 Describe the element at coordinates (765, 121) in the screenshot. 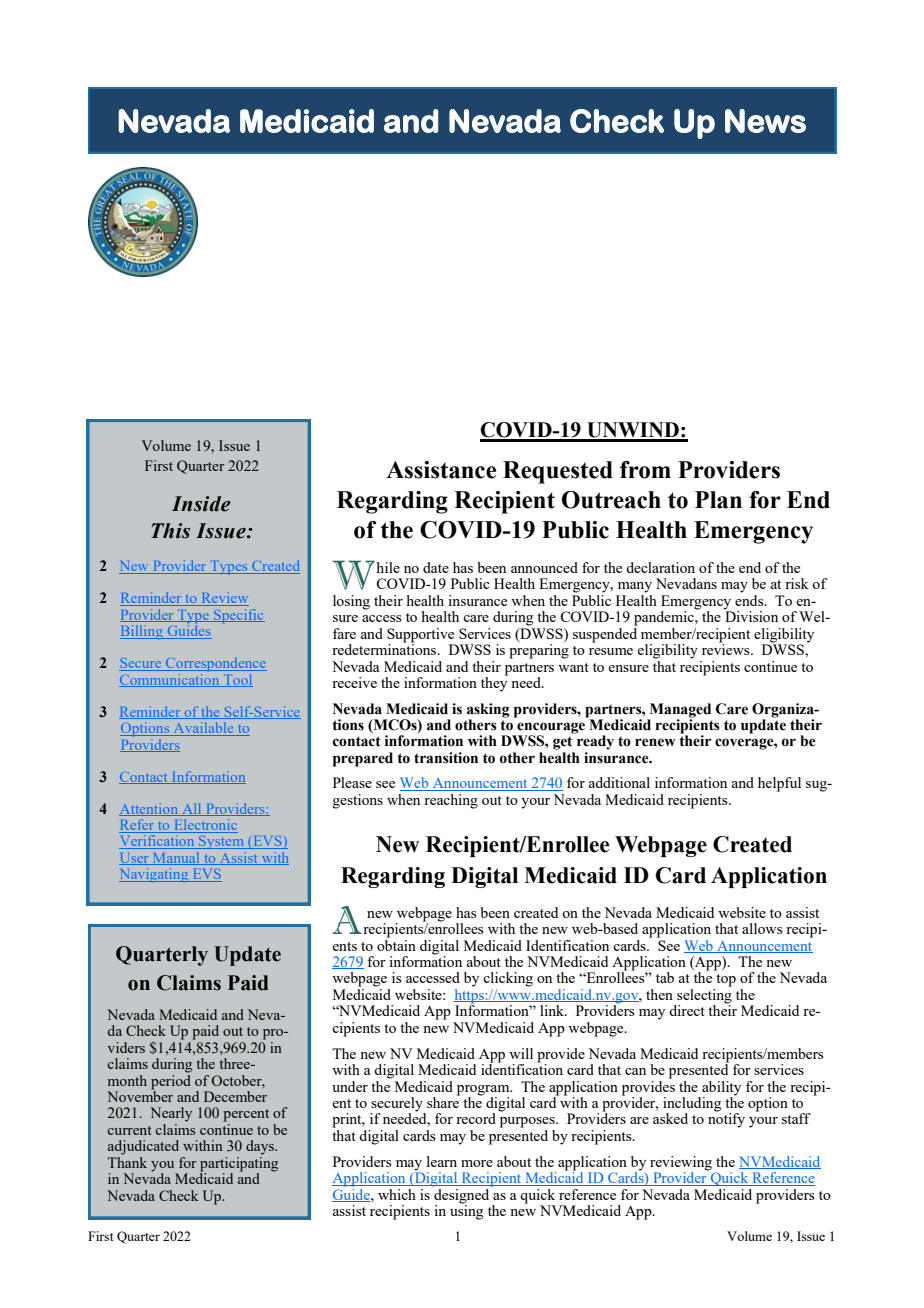

I see `News` at that location.
